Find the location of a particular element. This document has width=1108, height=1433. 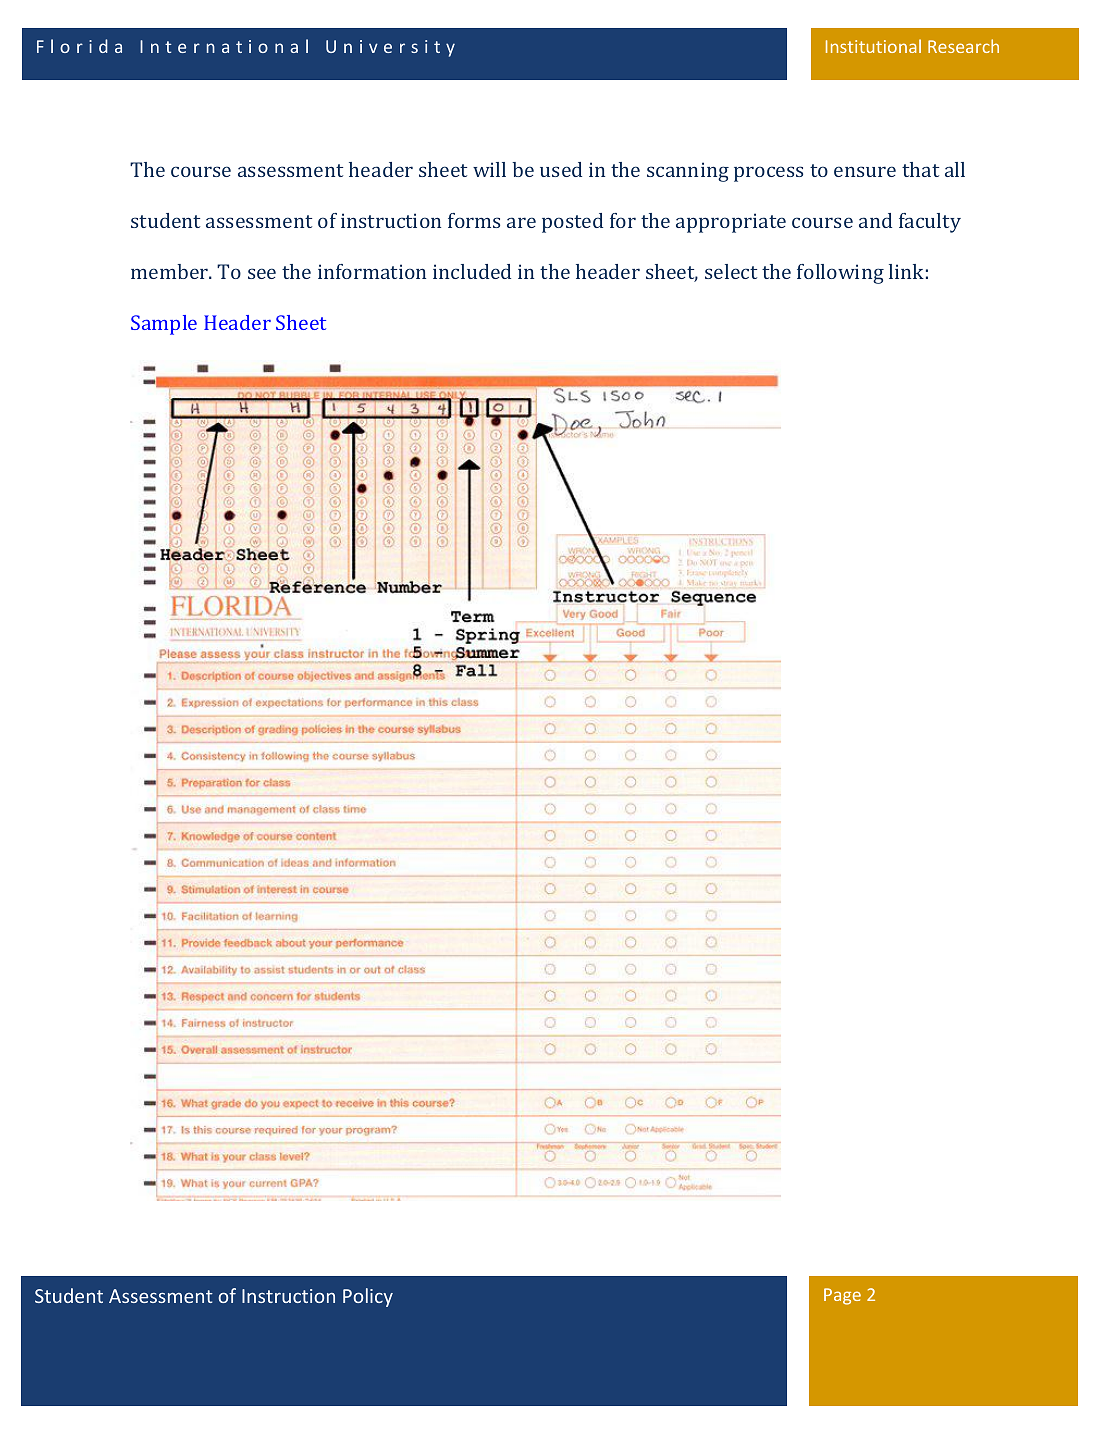

Institutional is located at coordinates (873, 46).
